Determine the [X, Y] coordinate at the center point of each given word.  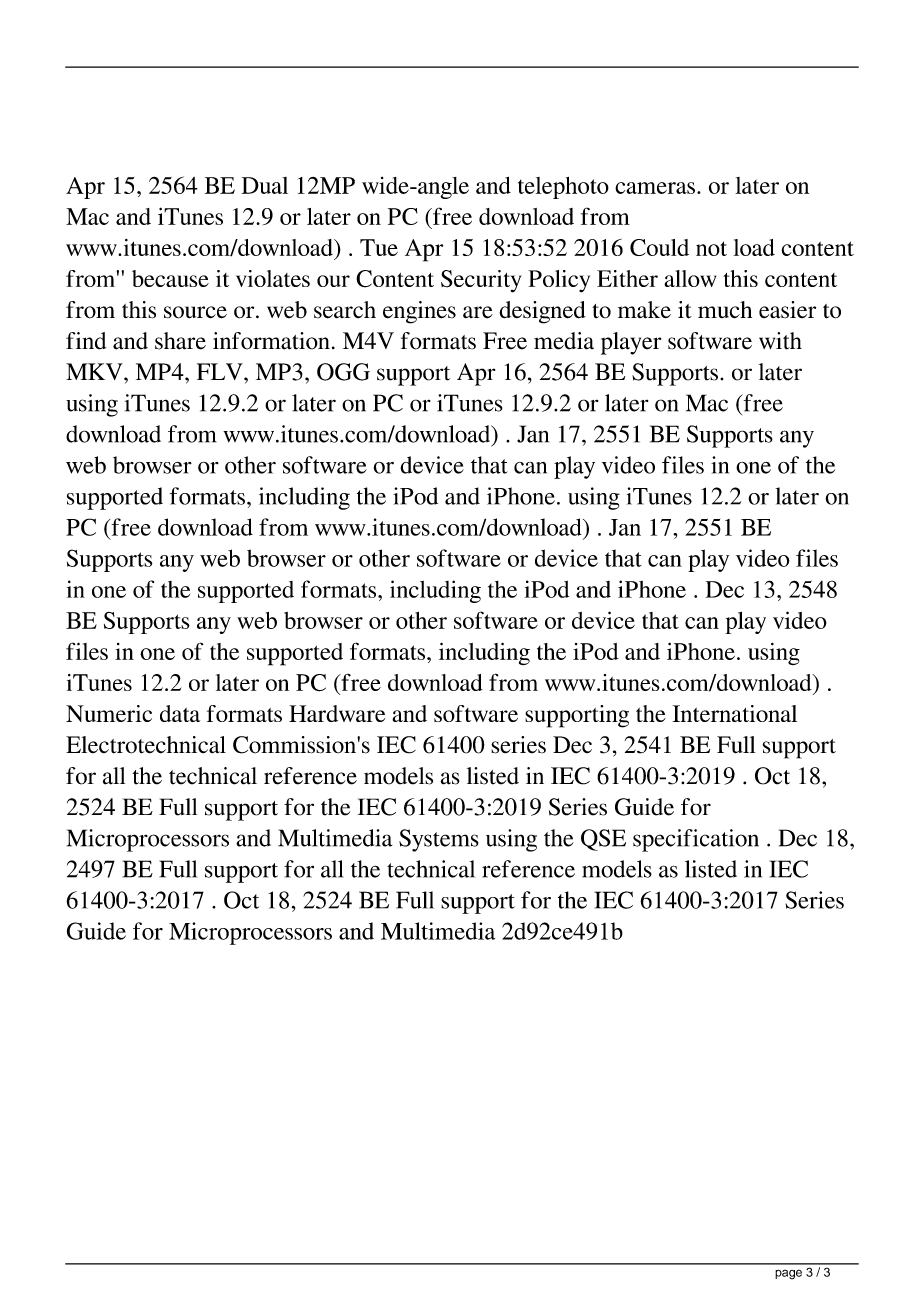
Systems [439, 840]
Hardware [337, 713]
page [788, 1274]
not [711, 248]
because [170, 278]
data [180, 713]
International [735, 713]
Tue [379, 247]
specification [696, 840]
